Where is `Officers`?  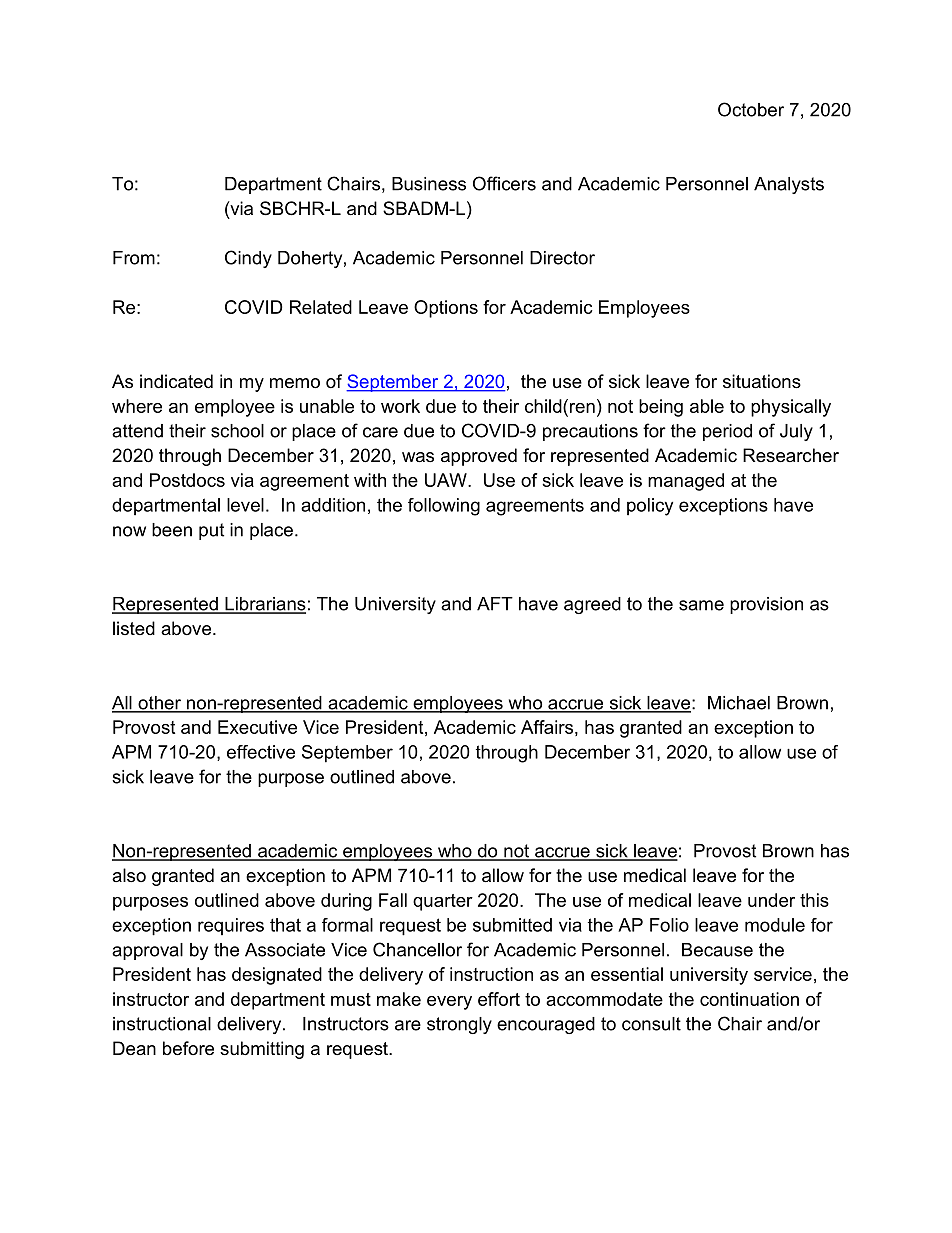 Officers is located at coordinates (504, 183).
